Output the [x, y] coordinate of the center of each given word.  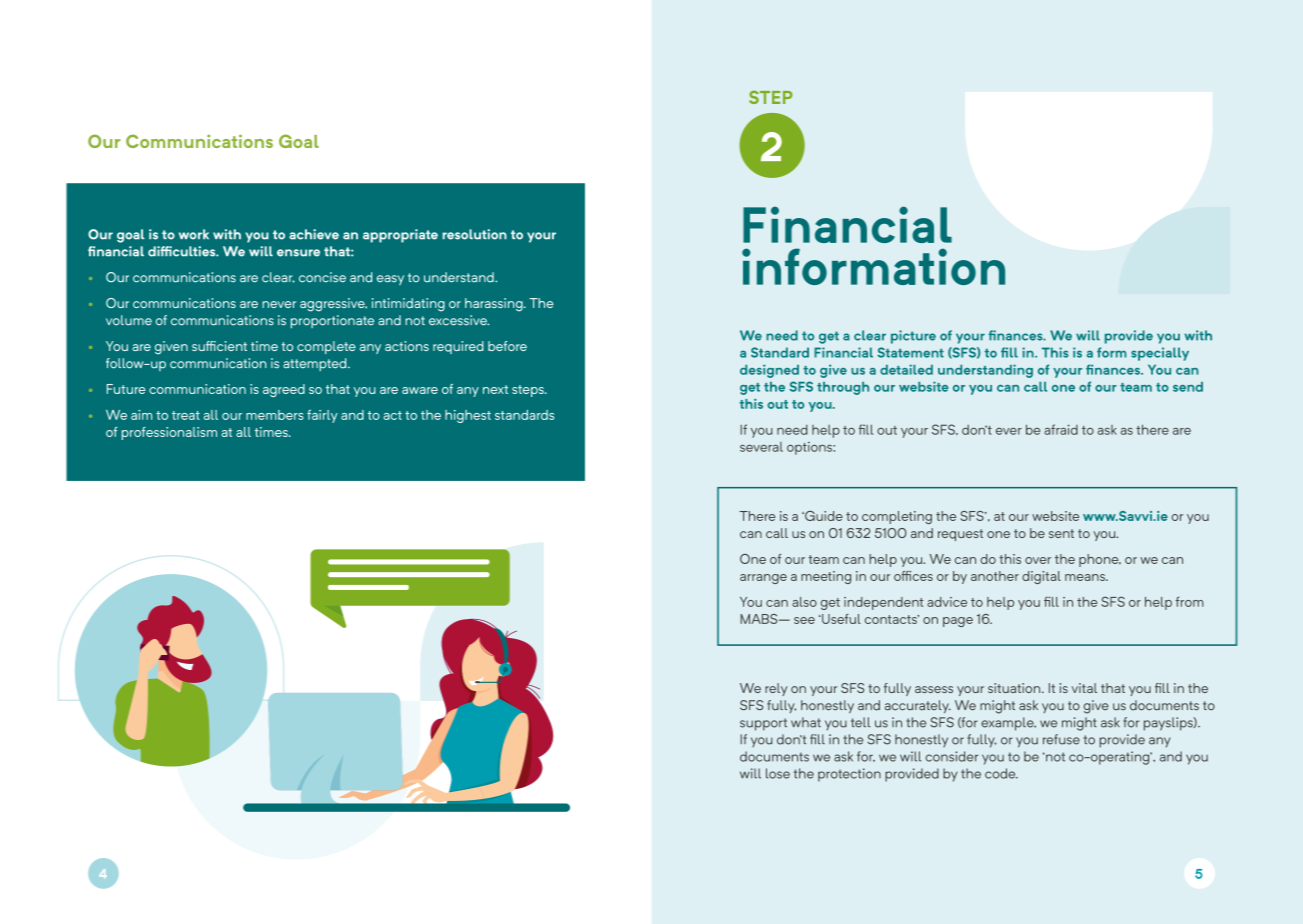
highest [468, 416]
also [804, 602]
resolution [475, 234]
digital [1041, 577]
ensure [298, 253]
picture [913, 337]
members [275, 415]
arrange [763, 579]
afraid [1061, 429]
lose [778, 773]
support [763, 724]
